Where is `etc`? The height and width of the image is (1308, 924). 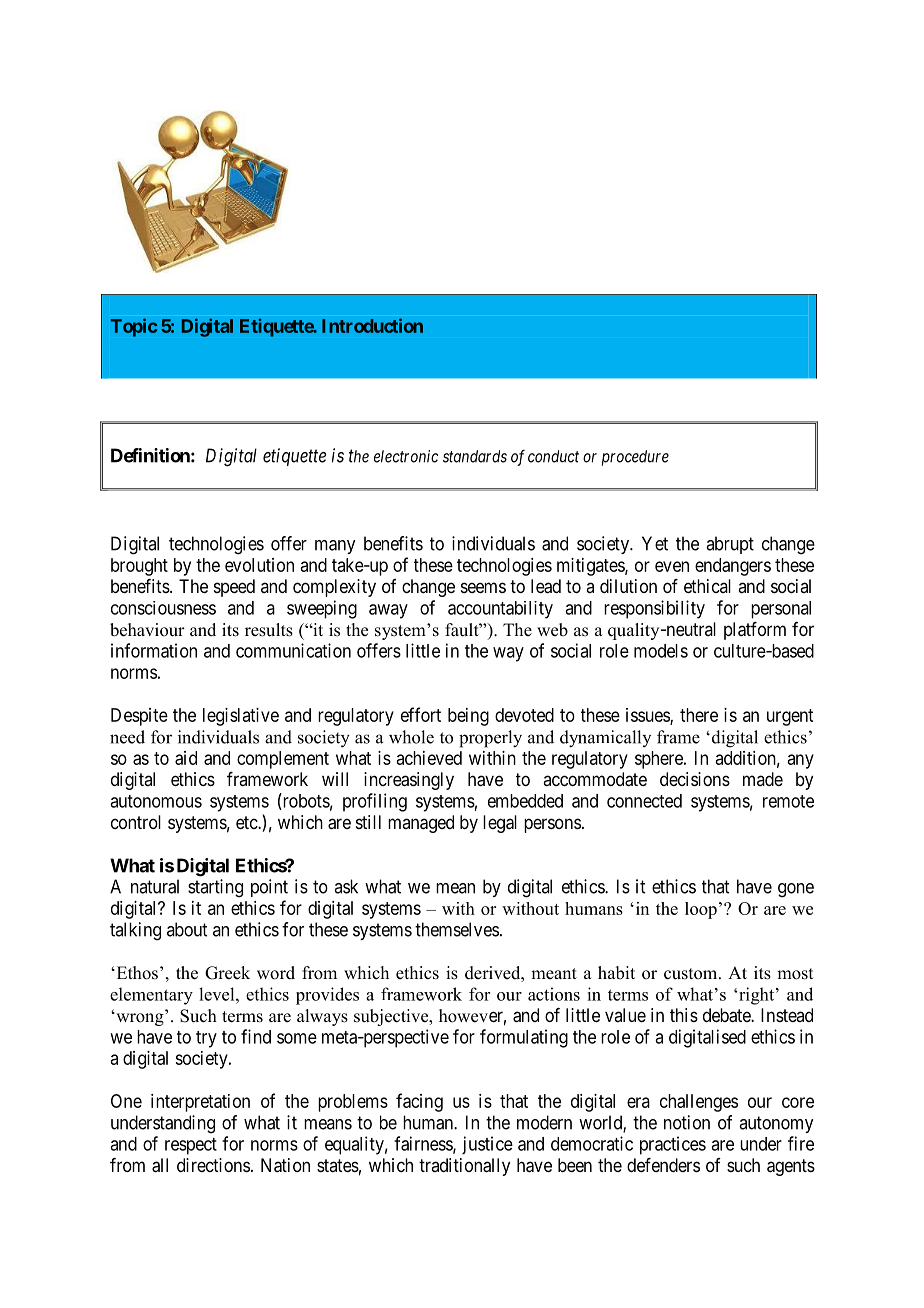
etc is located at coordinates (247, 822).
